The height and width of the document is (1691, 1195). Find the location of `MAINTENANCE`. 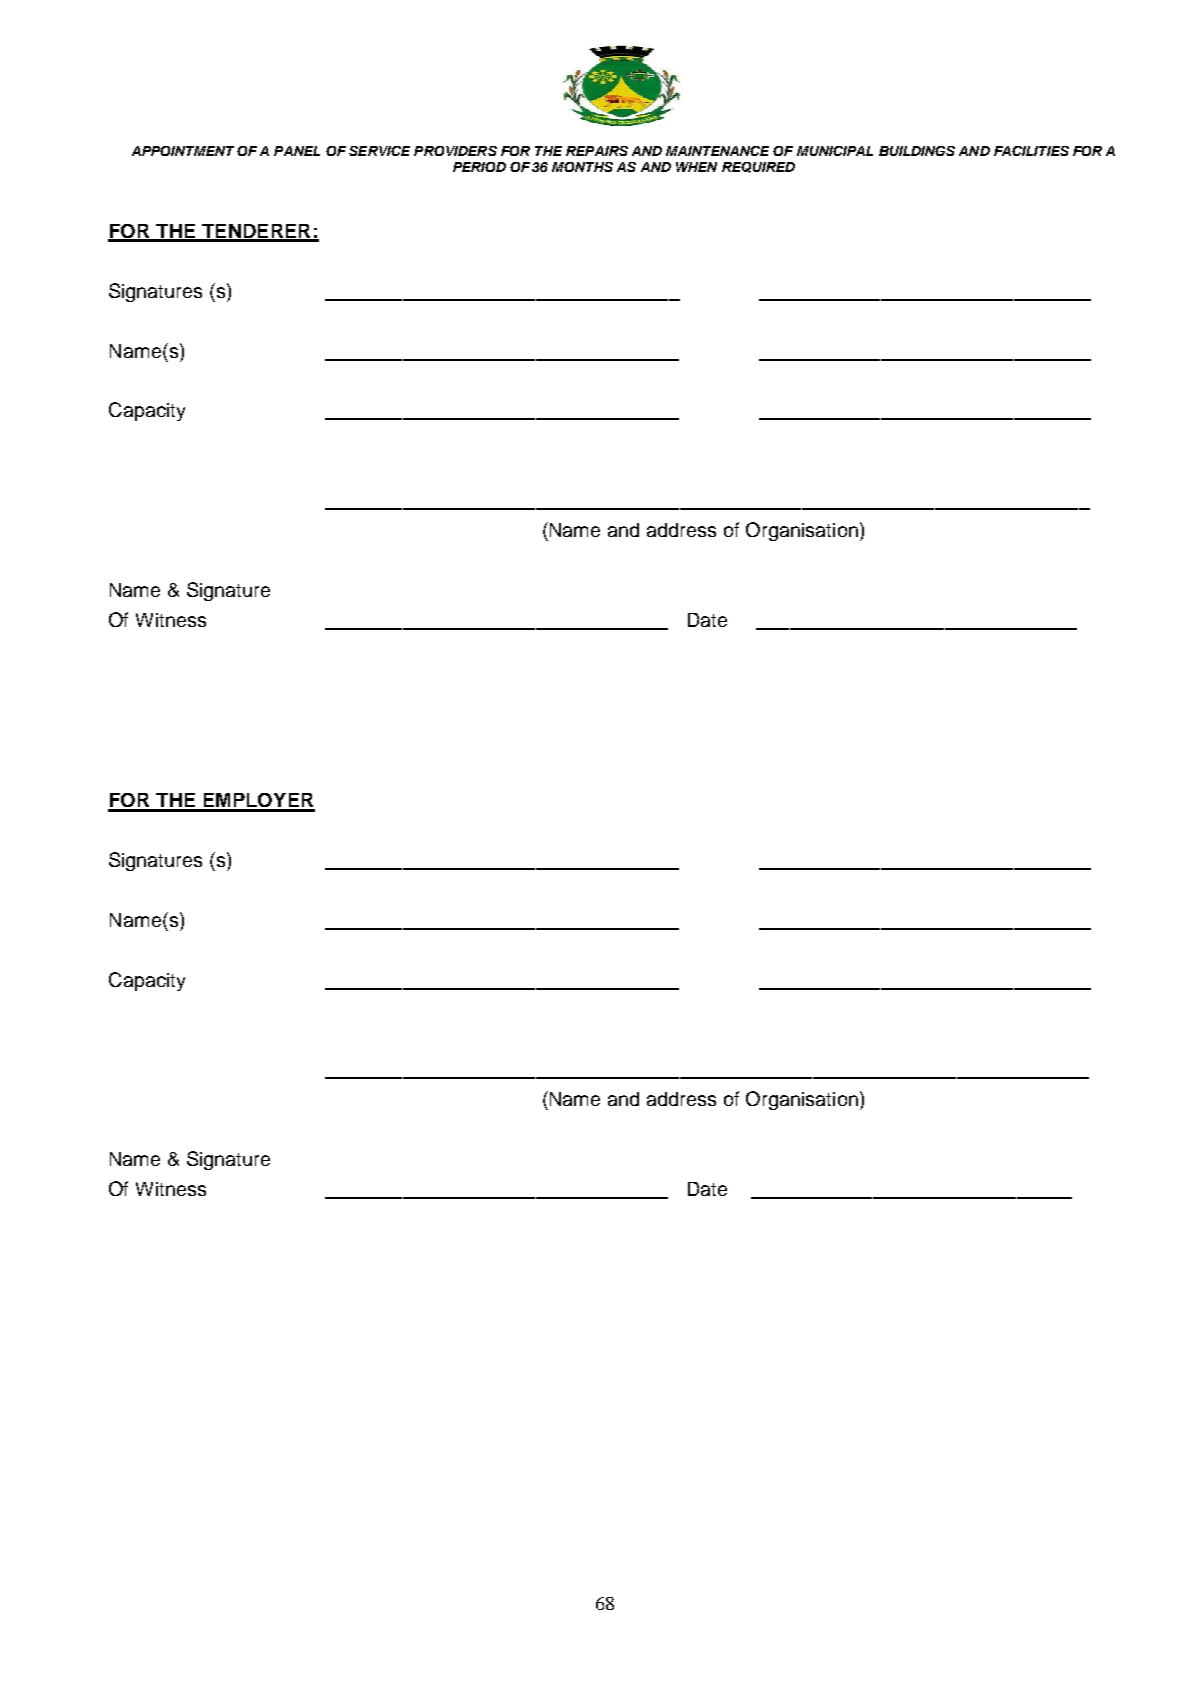

MAINTENANCE is located at coordinates (717, 151).
